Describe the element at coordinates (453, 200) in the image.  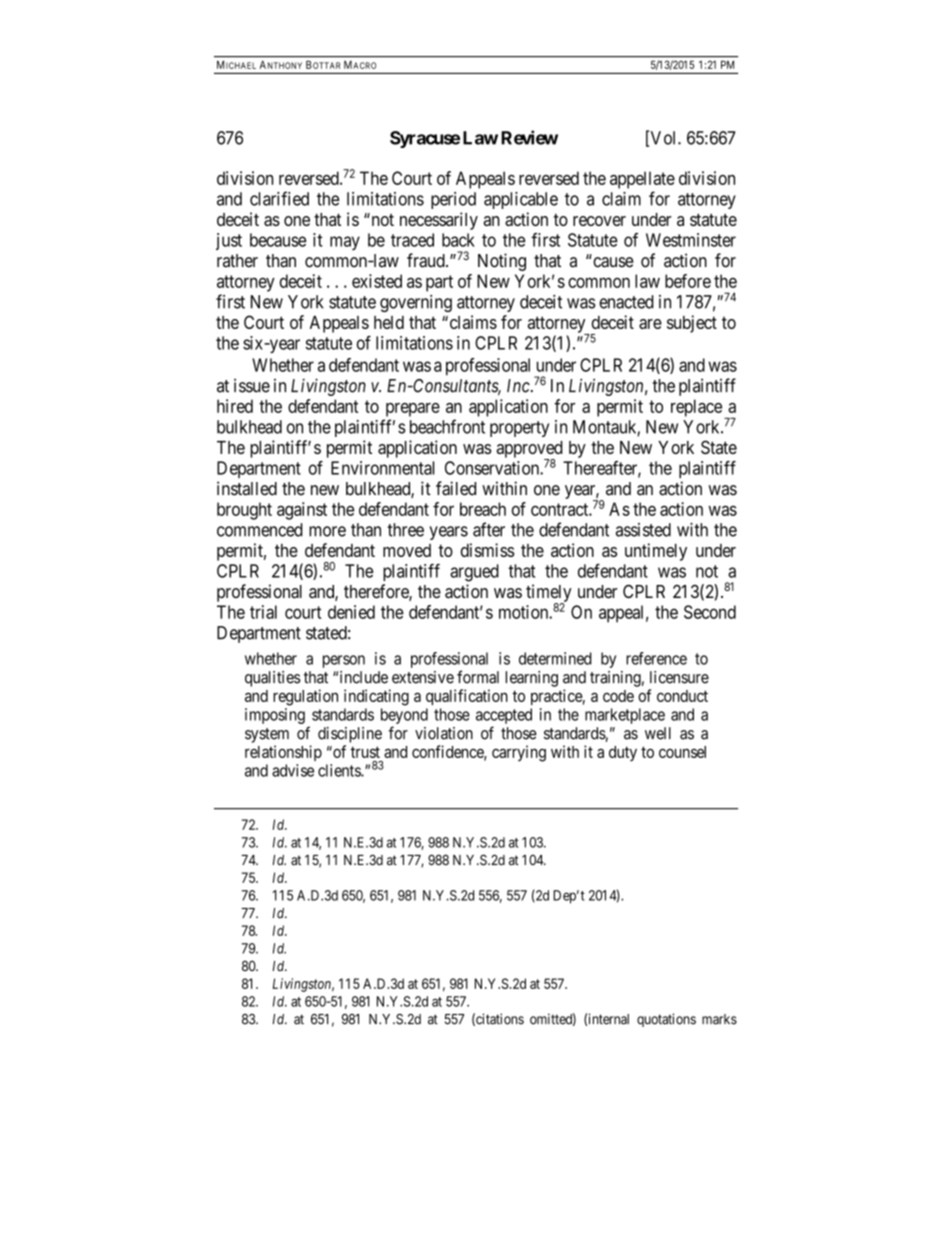
I see `period` at that location.
